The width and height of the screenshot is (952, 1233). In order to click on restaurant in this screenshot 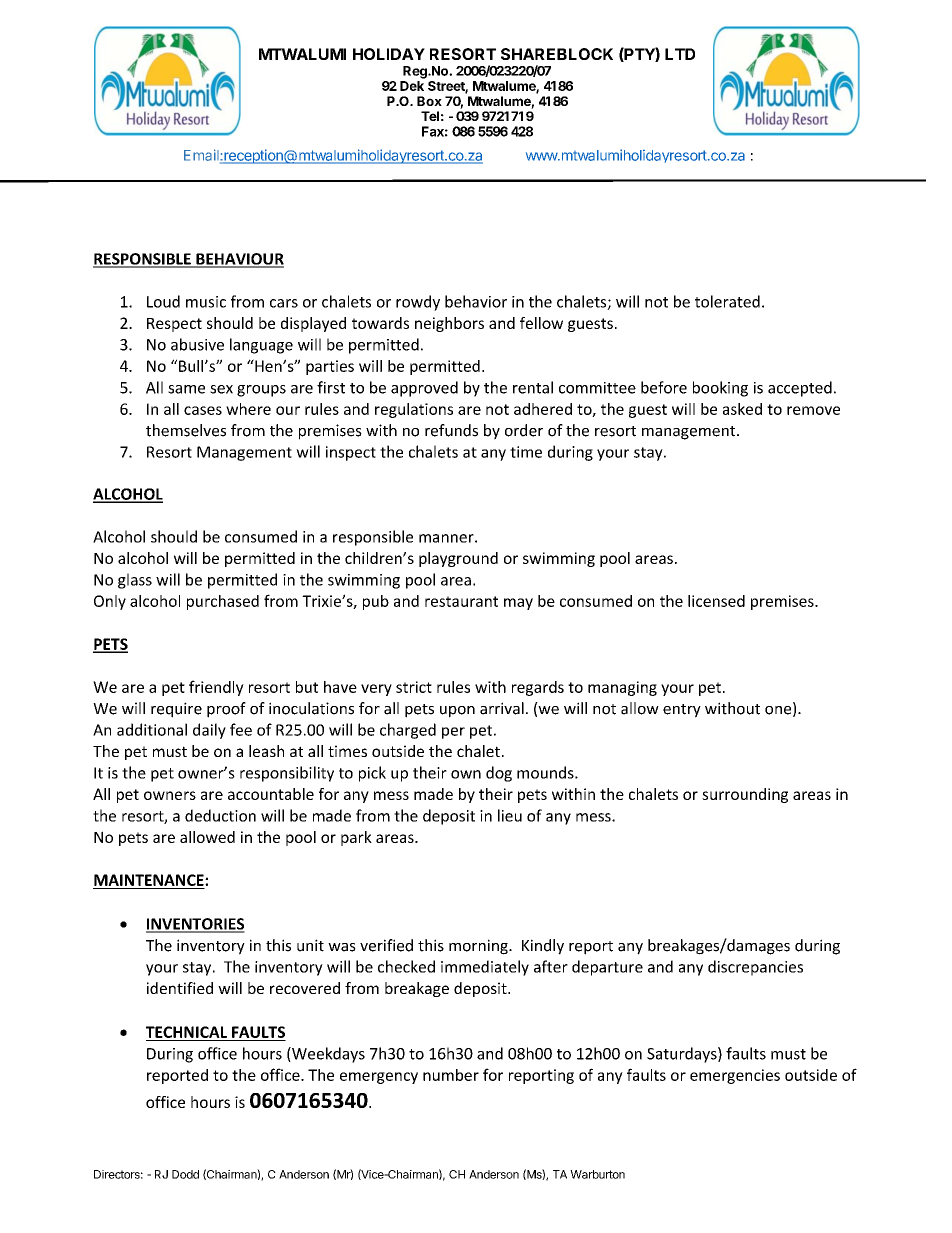, I will do `click(461, 601)`.
